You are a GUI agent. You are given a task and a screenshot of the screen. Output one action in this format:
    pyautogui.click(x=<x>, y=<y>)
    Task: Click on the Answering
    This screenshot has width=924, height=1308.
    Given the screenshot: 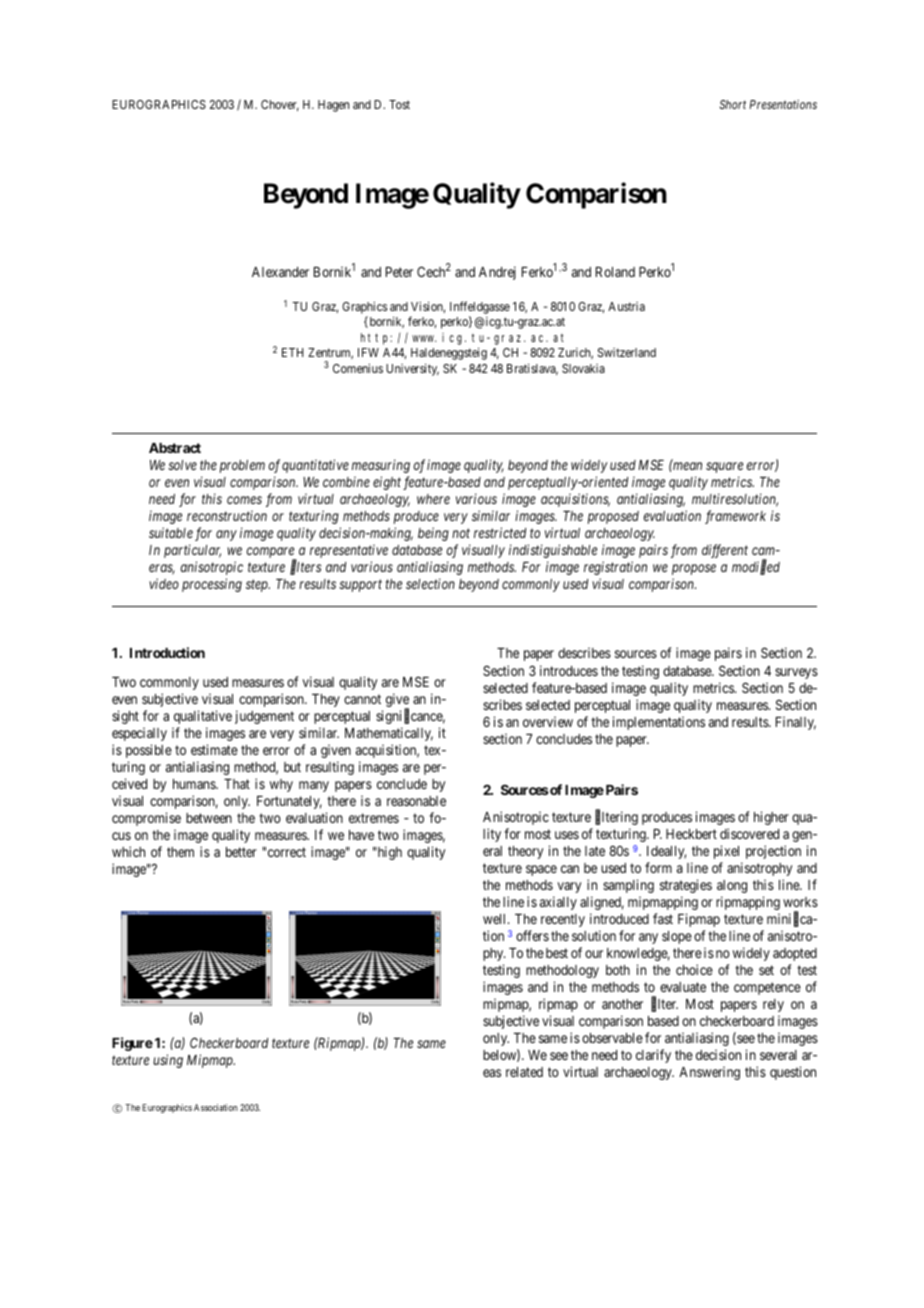 What is the action you would take?
    pyautogui.click(x=709, y=1073)
